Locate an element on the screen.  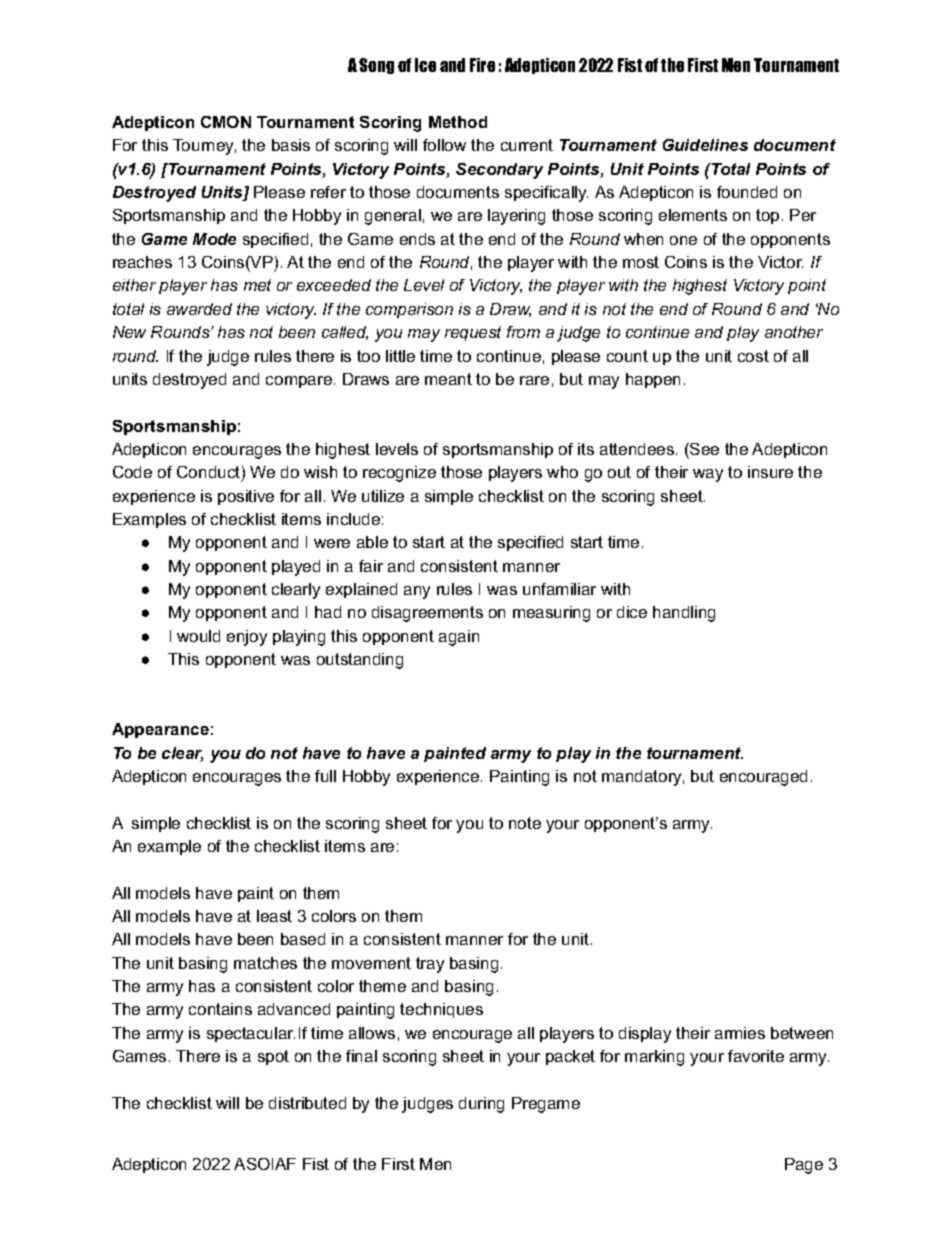
Guidelines is located at coordinates (705, 145).
